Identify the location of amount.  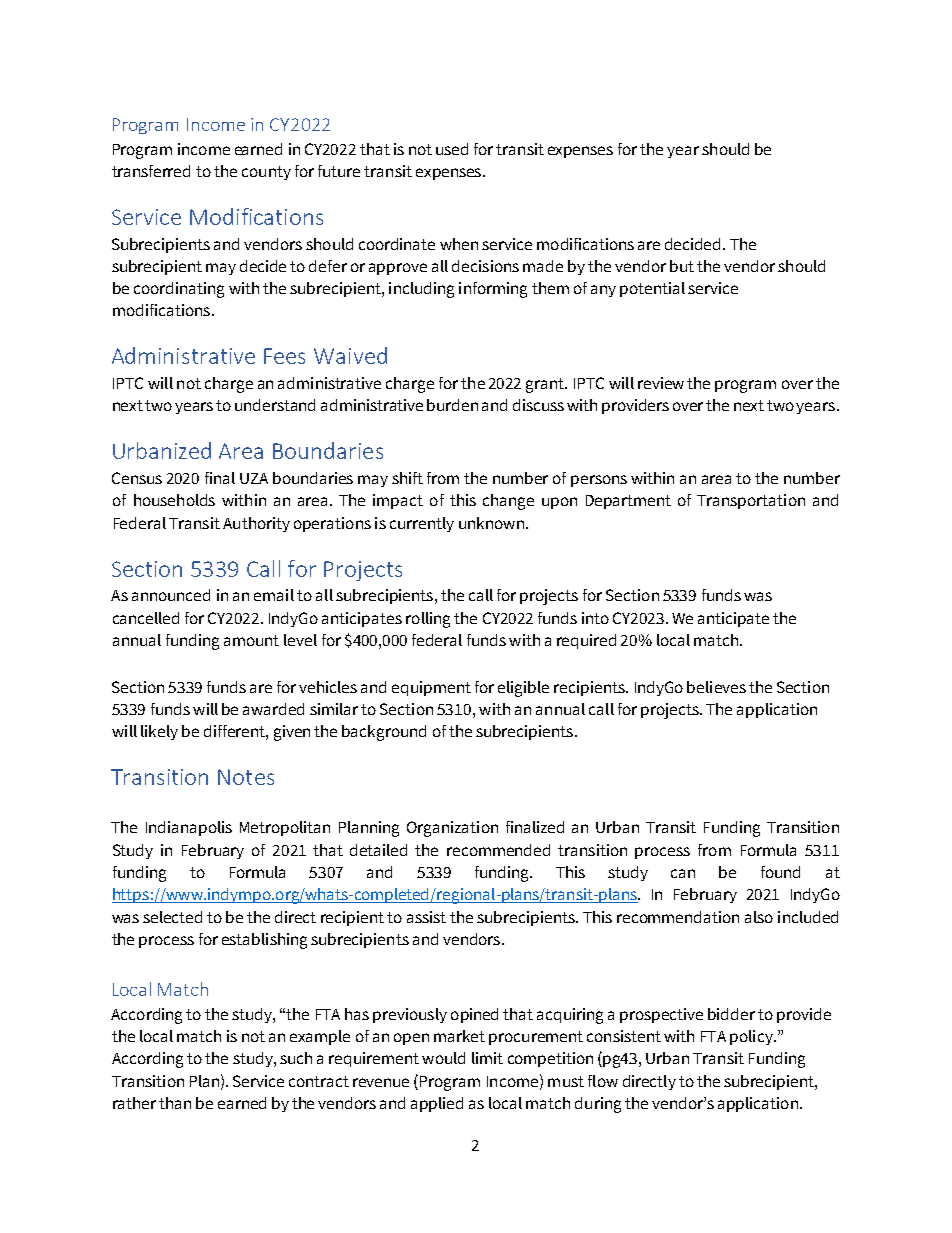
(251, 640).
